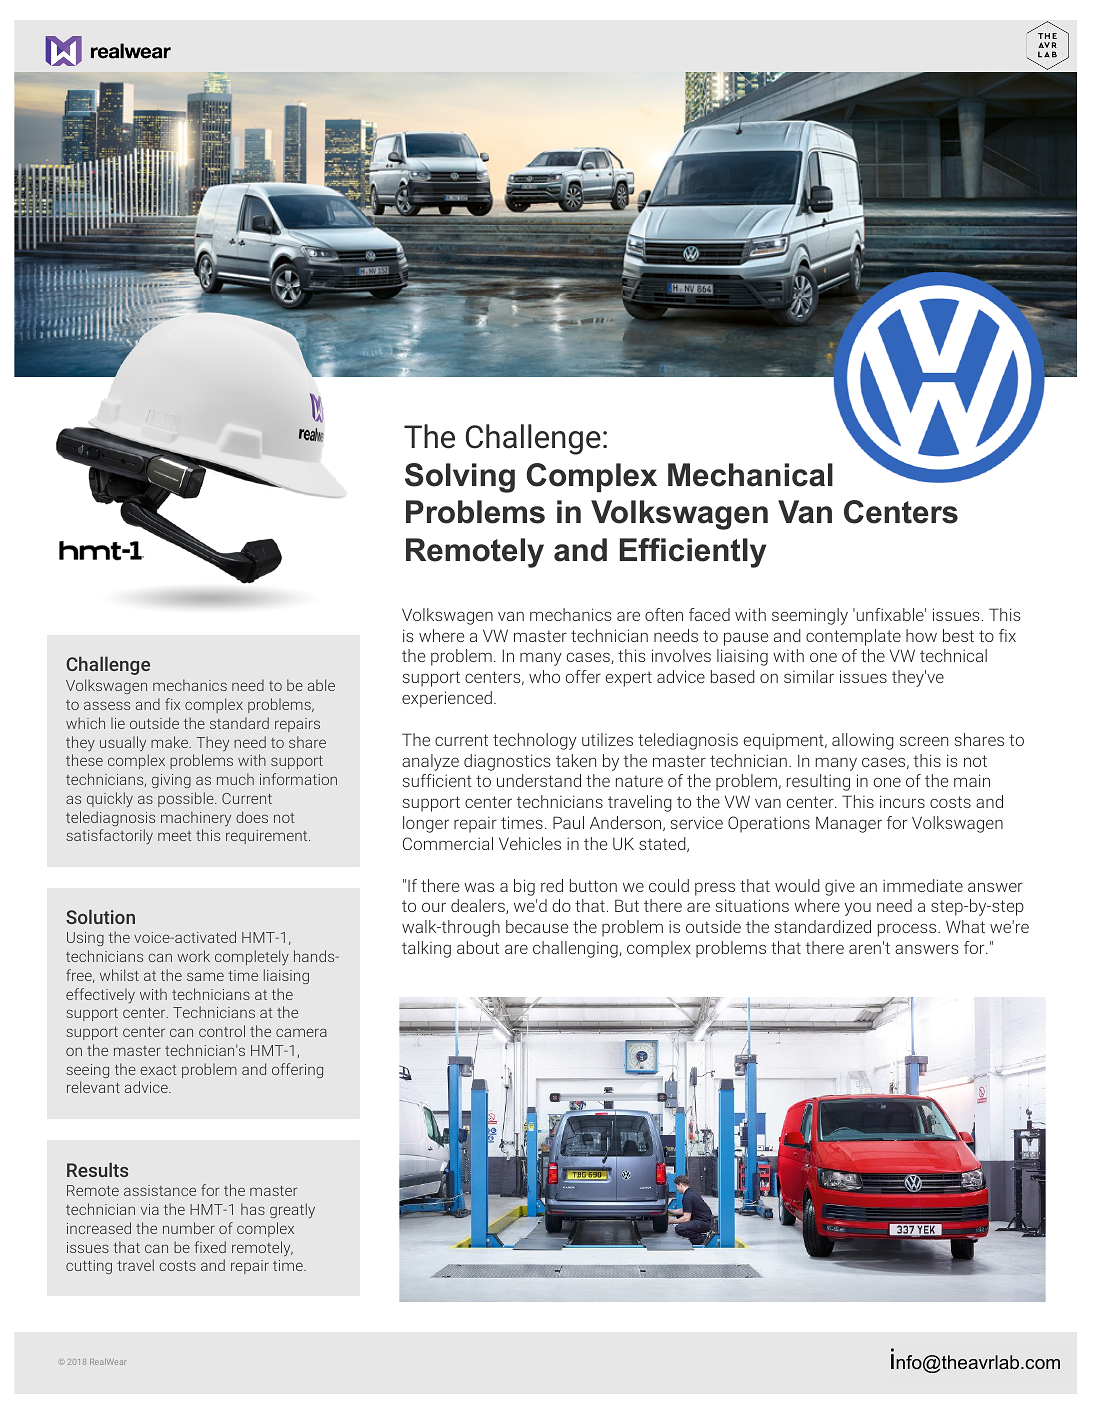  Describe the element at coordinates (693, 553) in the image. I see `Efficiently` at that location.
